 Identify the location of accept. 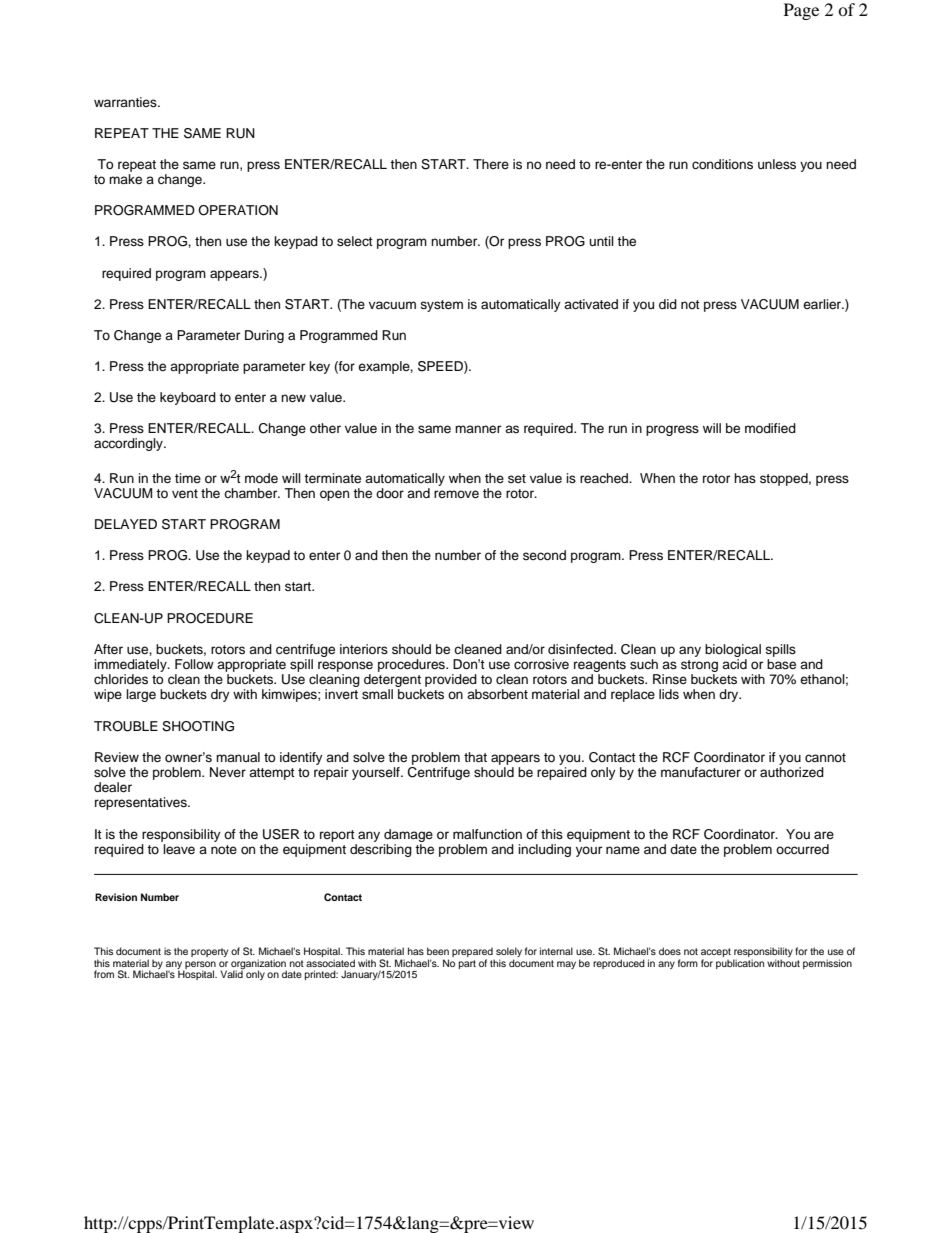
(716, 954).
